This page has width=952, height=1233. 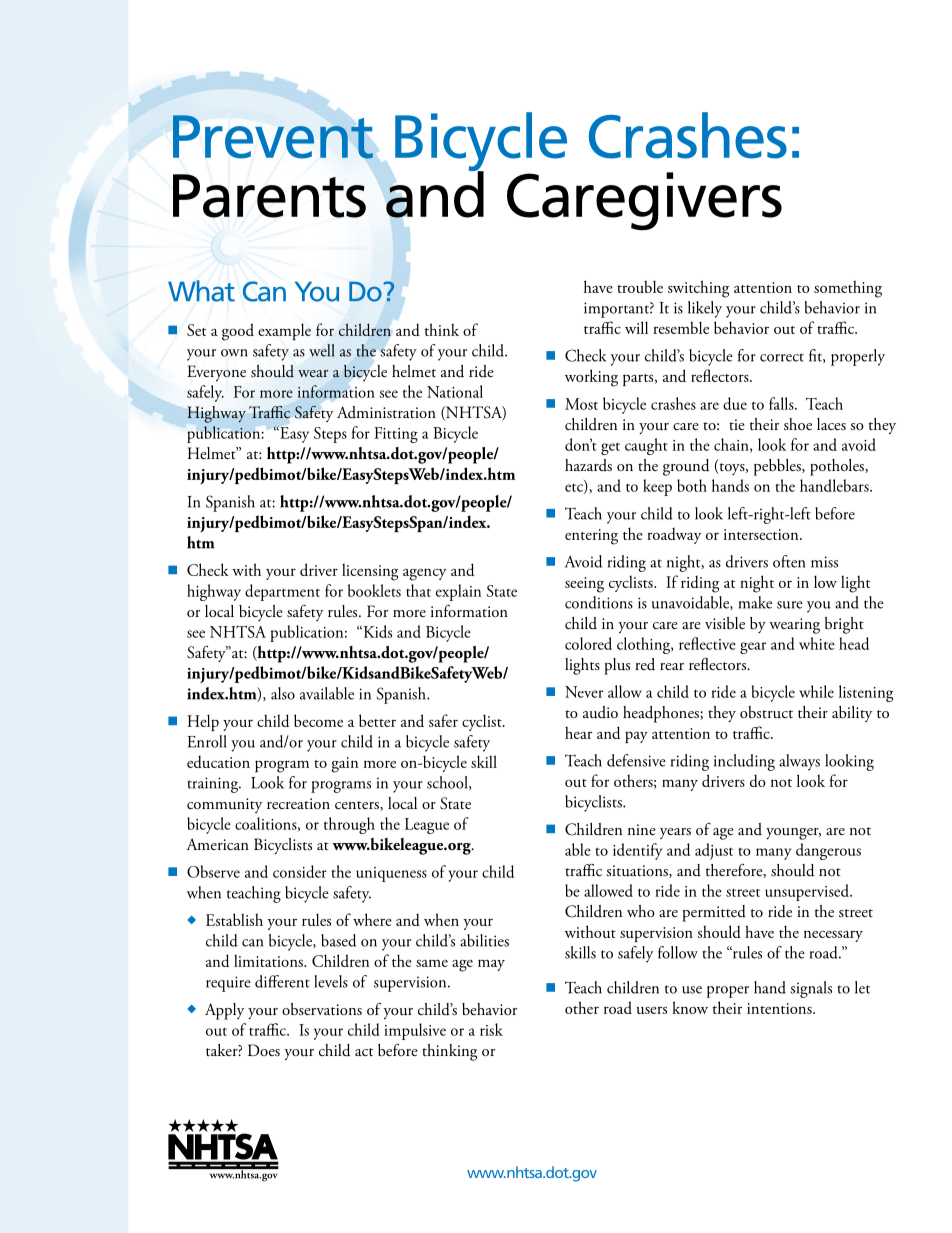 What do you see at coordinates (318, 720) in the page?
I see `become` at bounding box center [318, 720].
